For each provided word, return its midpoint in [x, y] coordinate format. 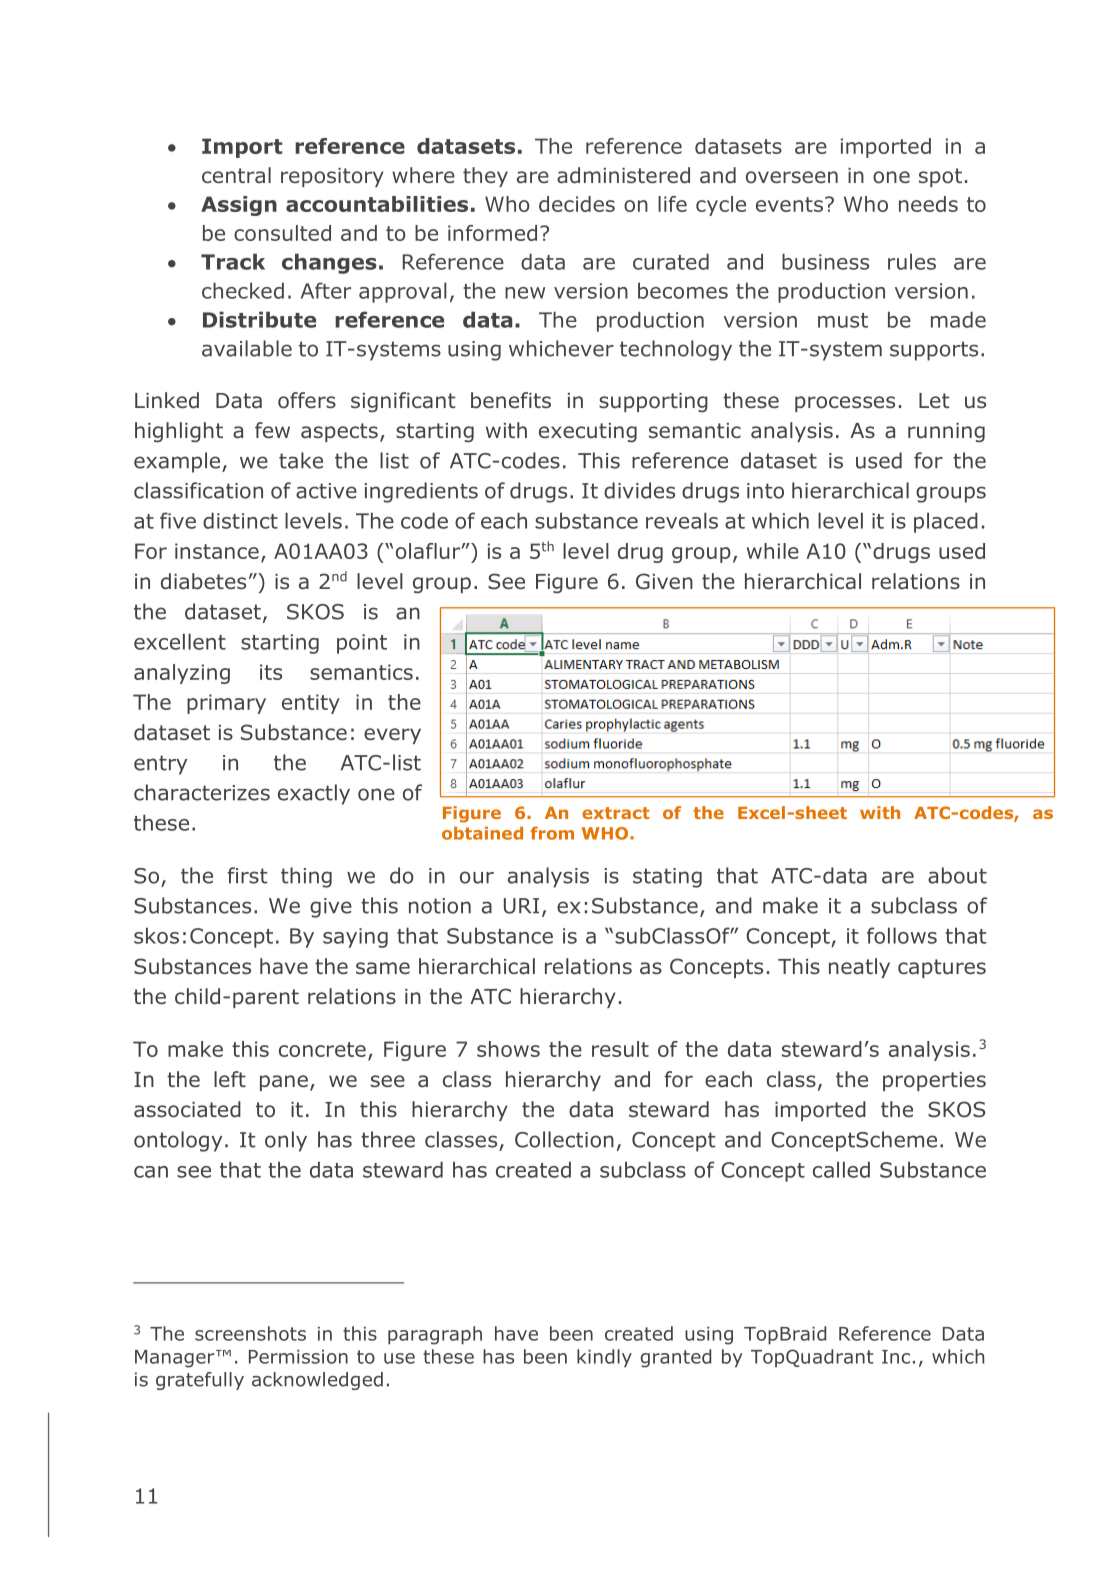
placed [946, 522]
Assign [239, 206]
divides [639, 490]
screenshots [250, 1333]
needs [928, 204]
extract [615, 813]
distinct [240, 520]
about [957, 875]
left [230, 1079]
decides [577, 204]
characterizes [202, 792]
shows [508, 1049]
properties [934, 1081]
